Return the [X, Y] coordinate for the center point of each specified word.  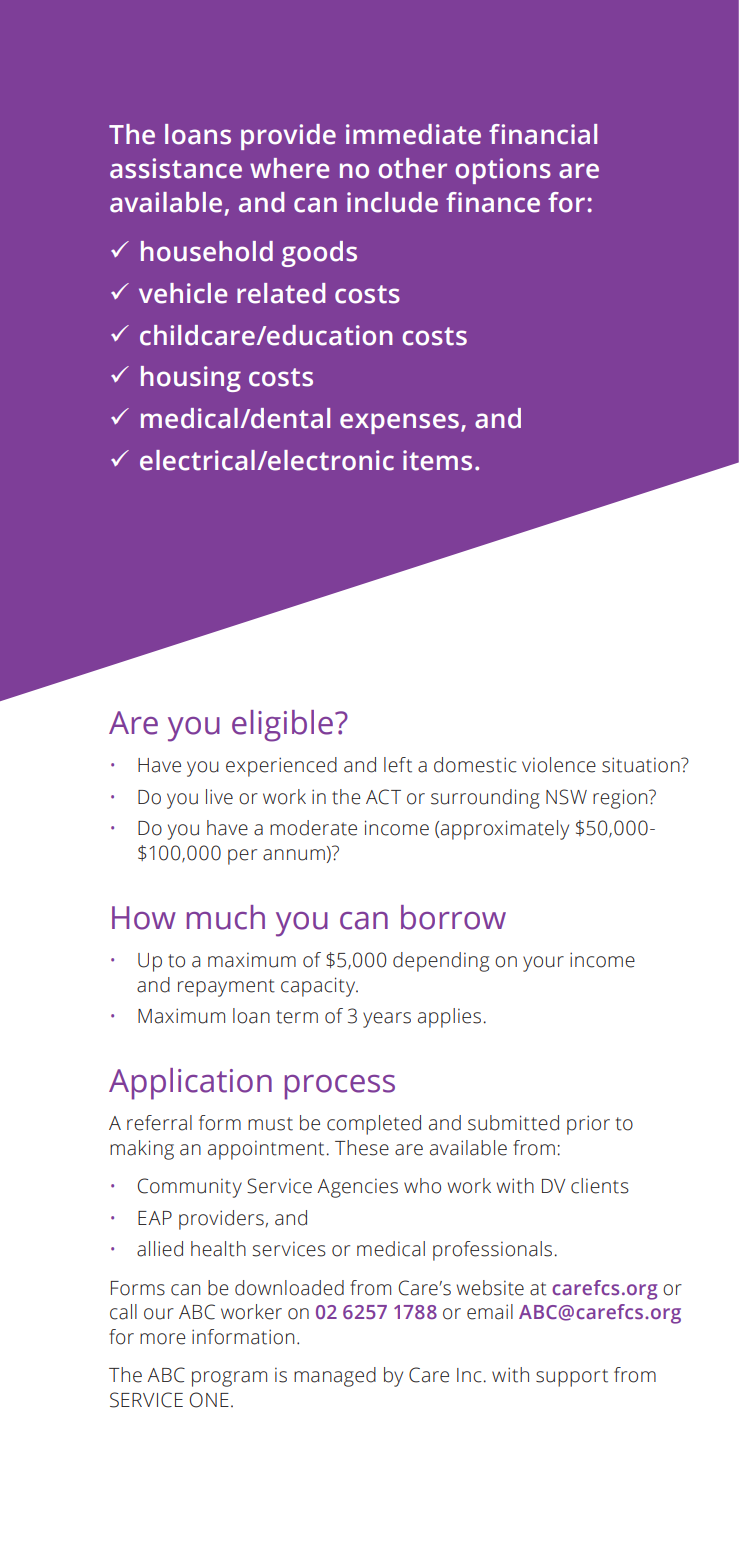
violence [559, 765]
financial [543, 134]
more [163, 1339]
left [398, 765]
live [219, 797]
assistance [176, 168]
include [392, 202]
